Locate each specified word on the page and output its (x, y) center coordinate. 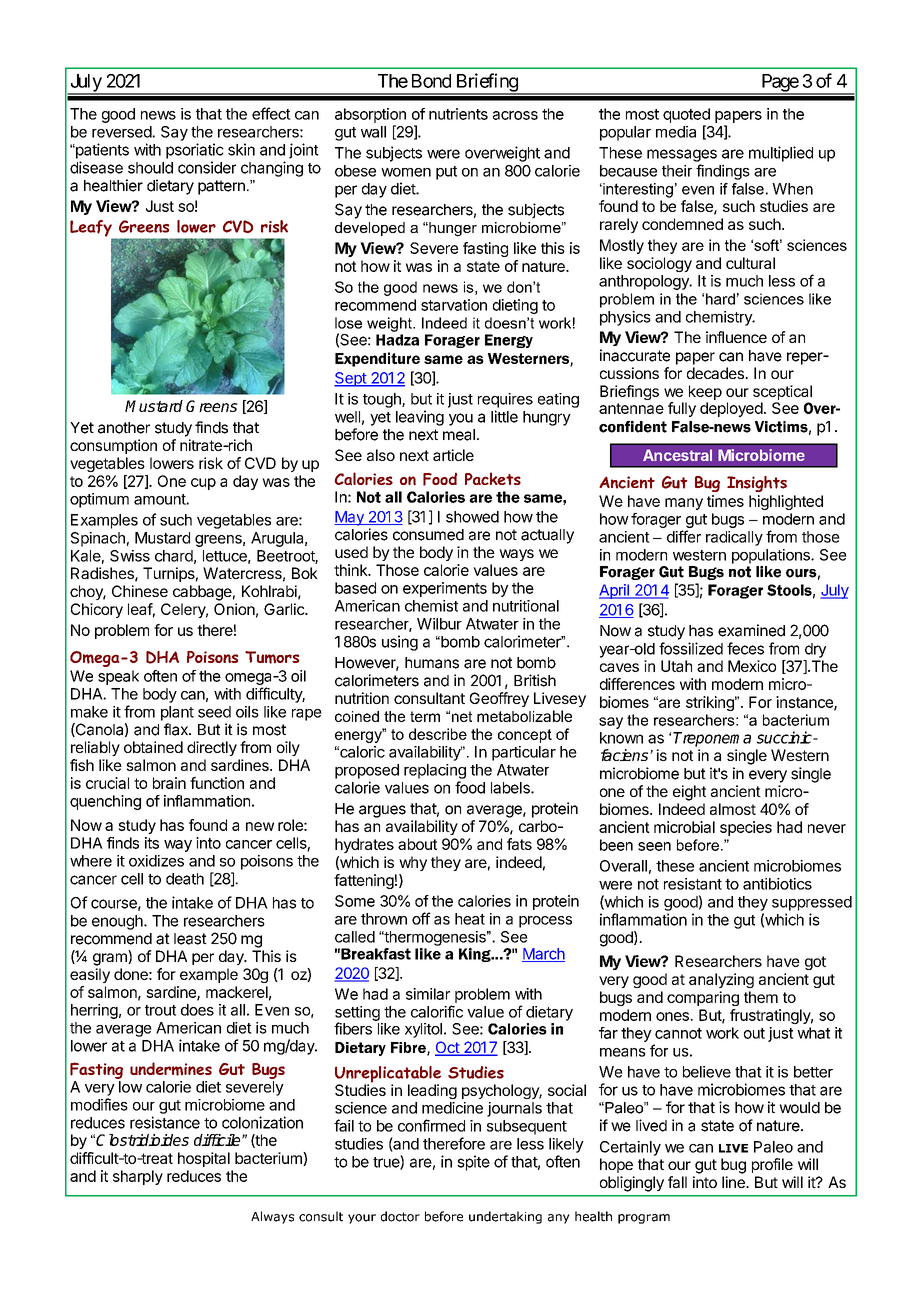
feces (745, 648)
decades (716, 373)
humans (432, 663)
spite (473, 1163)
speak (118, 677)
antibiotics (777, 884)
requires (505, 400)
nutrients (458, 114)
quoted (686, 115)
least (190, 939)
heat (470, 919)
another (124, 428)
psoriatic (195, 151)
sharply (138, 1177)
